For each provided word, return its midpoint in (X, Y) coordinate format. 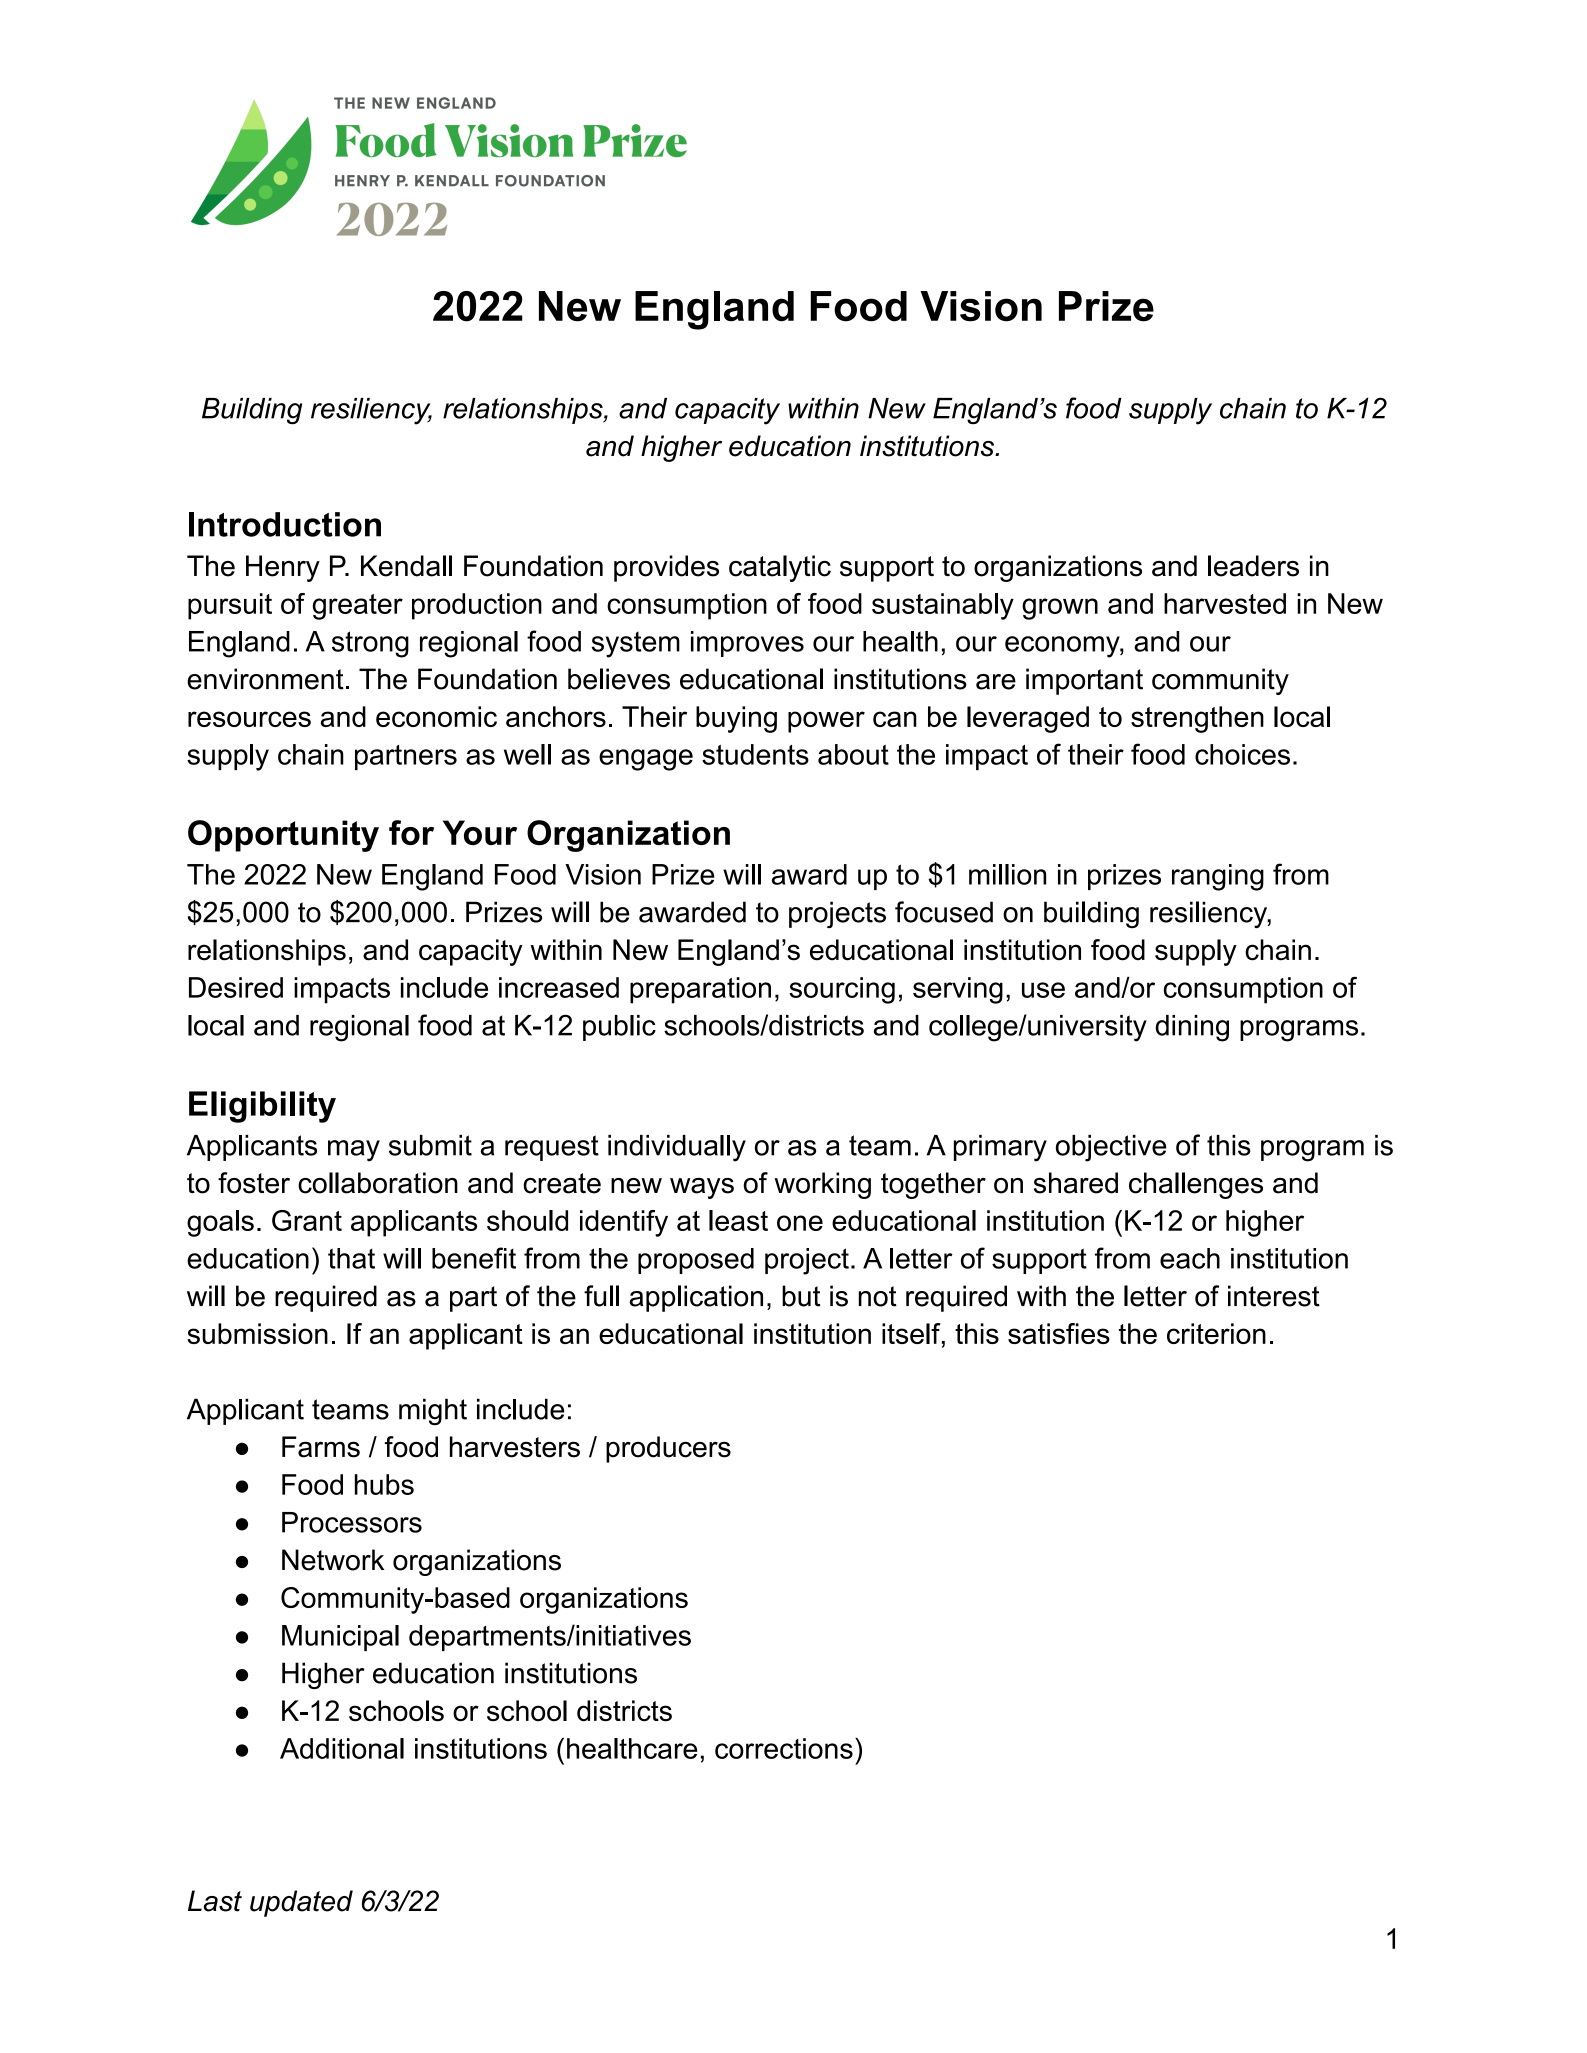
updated (301, 1903)
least (738, 1220)
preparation (700, 990)
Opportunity (283, 836)
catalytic (780, 568)
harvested (1225, 603)
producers (668, 1449)
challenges (1196, 1185)
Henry (283, 568)
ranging (1218, 877)
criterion (1216, 1333)
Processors (352, 1522)
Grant (307, 1220)
